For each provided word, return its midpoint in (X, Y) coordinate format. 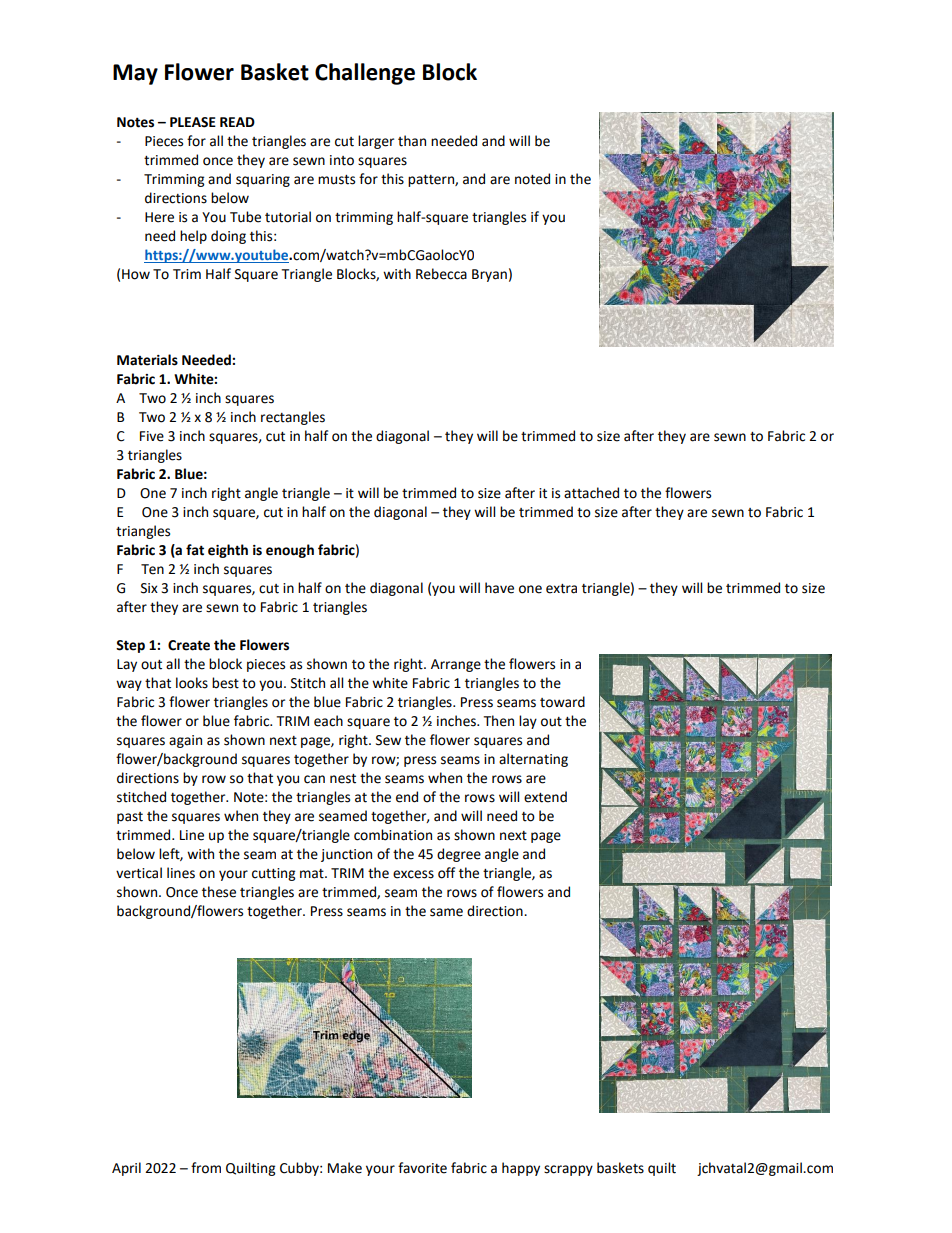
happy (521, 1169)
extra (561, 589)
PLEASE (193, 122)
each (328, 721)
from (206, 1168)
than (412, 141)
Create (189, 645)
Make (345, 1168)
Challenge (365, 74)
